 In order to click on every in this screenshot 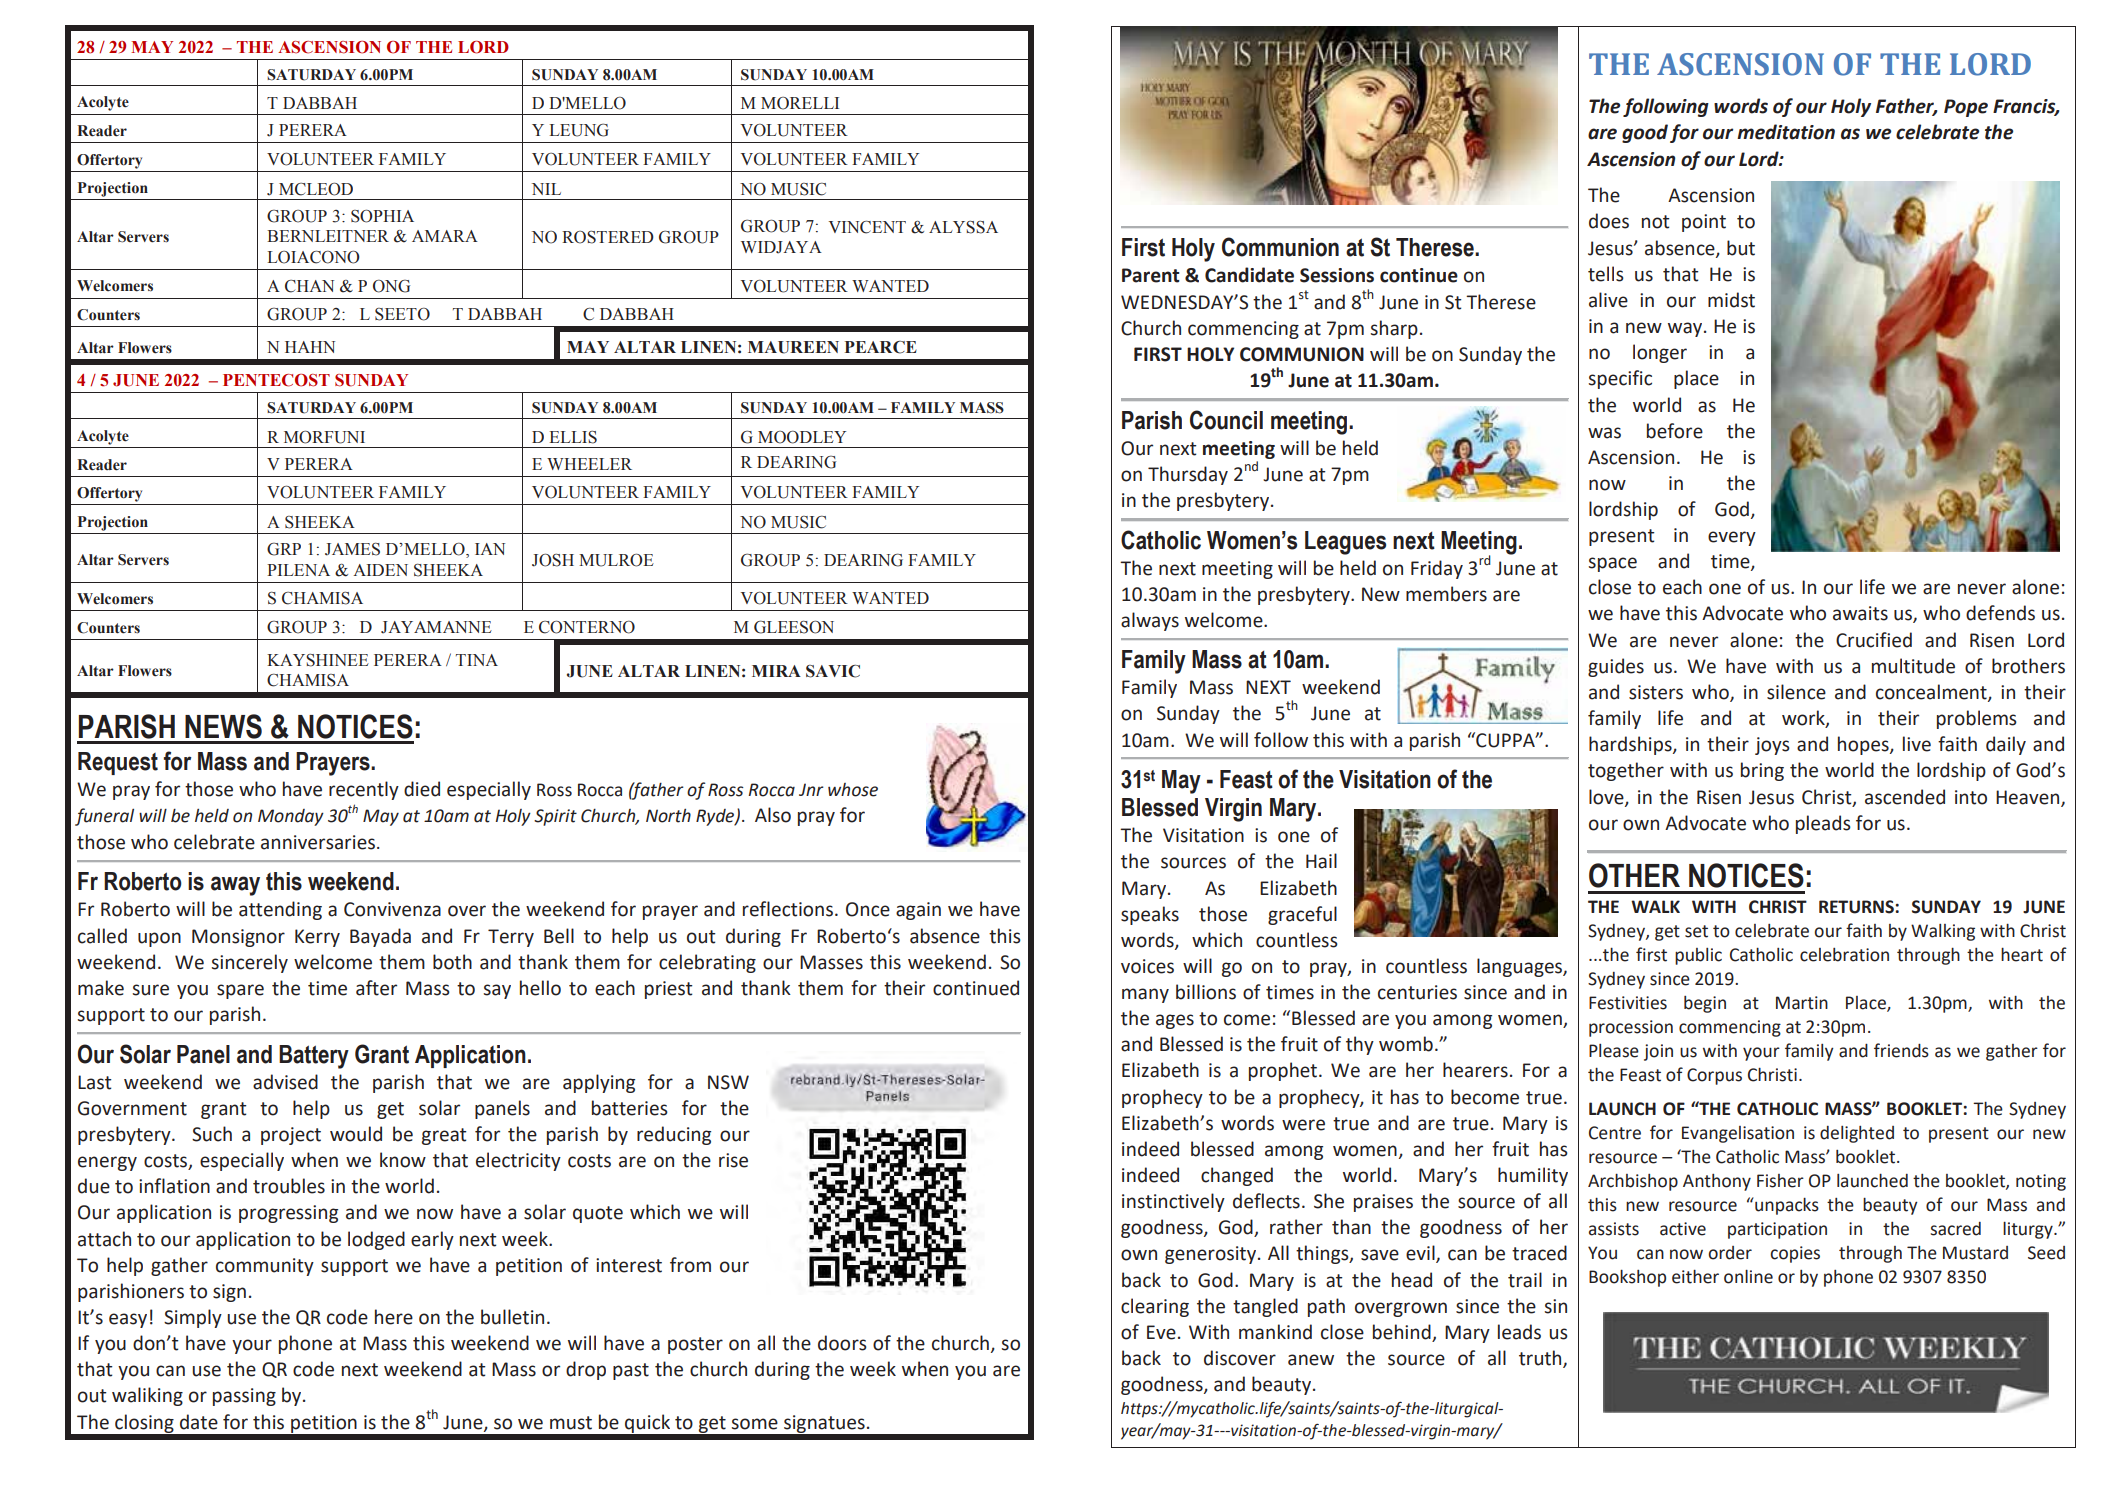, I will do `click(1732, 538)`.
